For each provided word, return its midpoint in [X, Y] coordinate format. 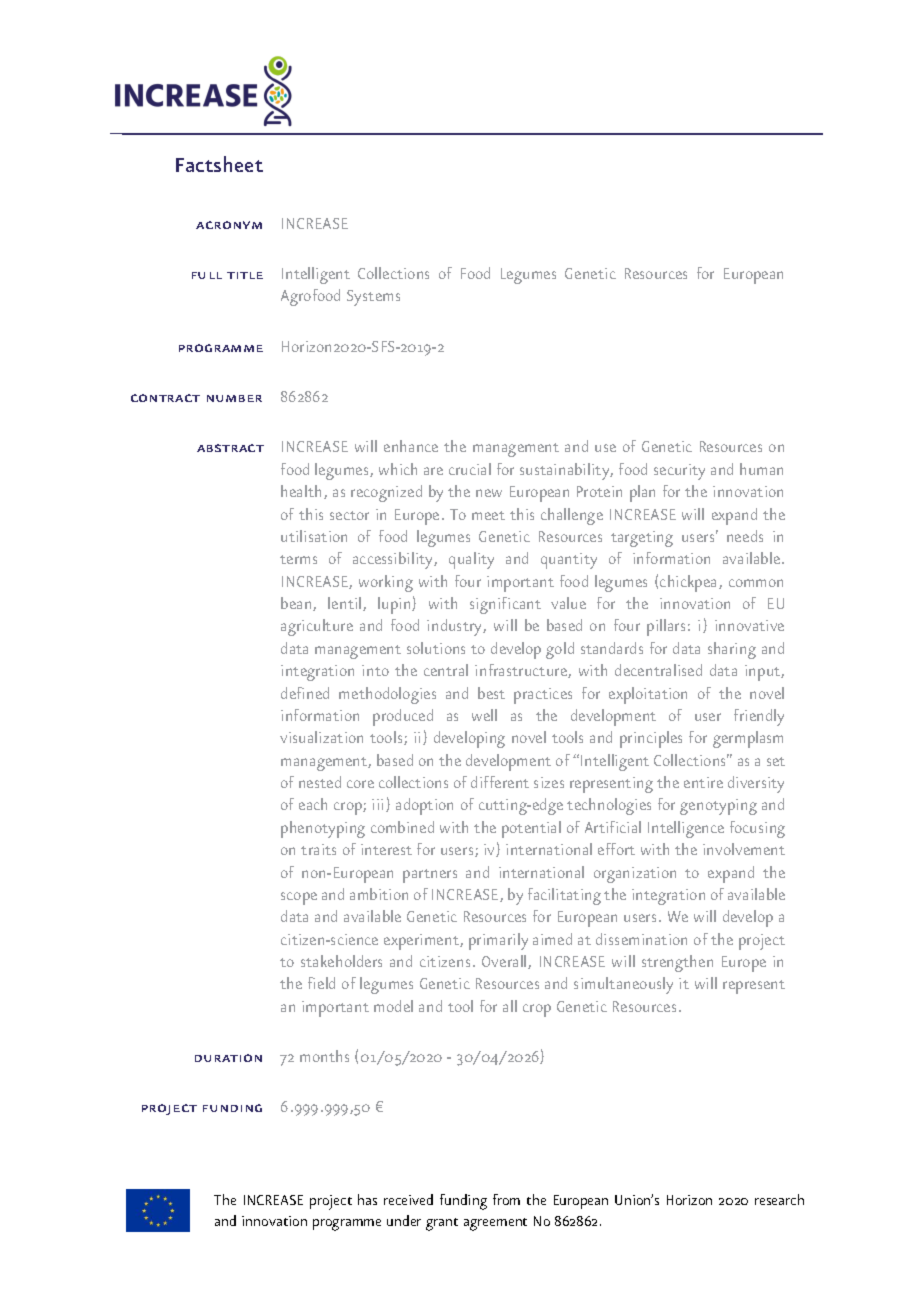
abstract [230, 448]
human [761, 469]
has [367, 1199]
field [321, 983]
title [245, 275]
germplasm [748, 739]
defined [305, 693]
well [484, 715]
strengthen [677, 963]
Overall [505, 962]
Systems [373, 298]
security [679, 472]
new [489, 493]
